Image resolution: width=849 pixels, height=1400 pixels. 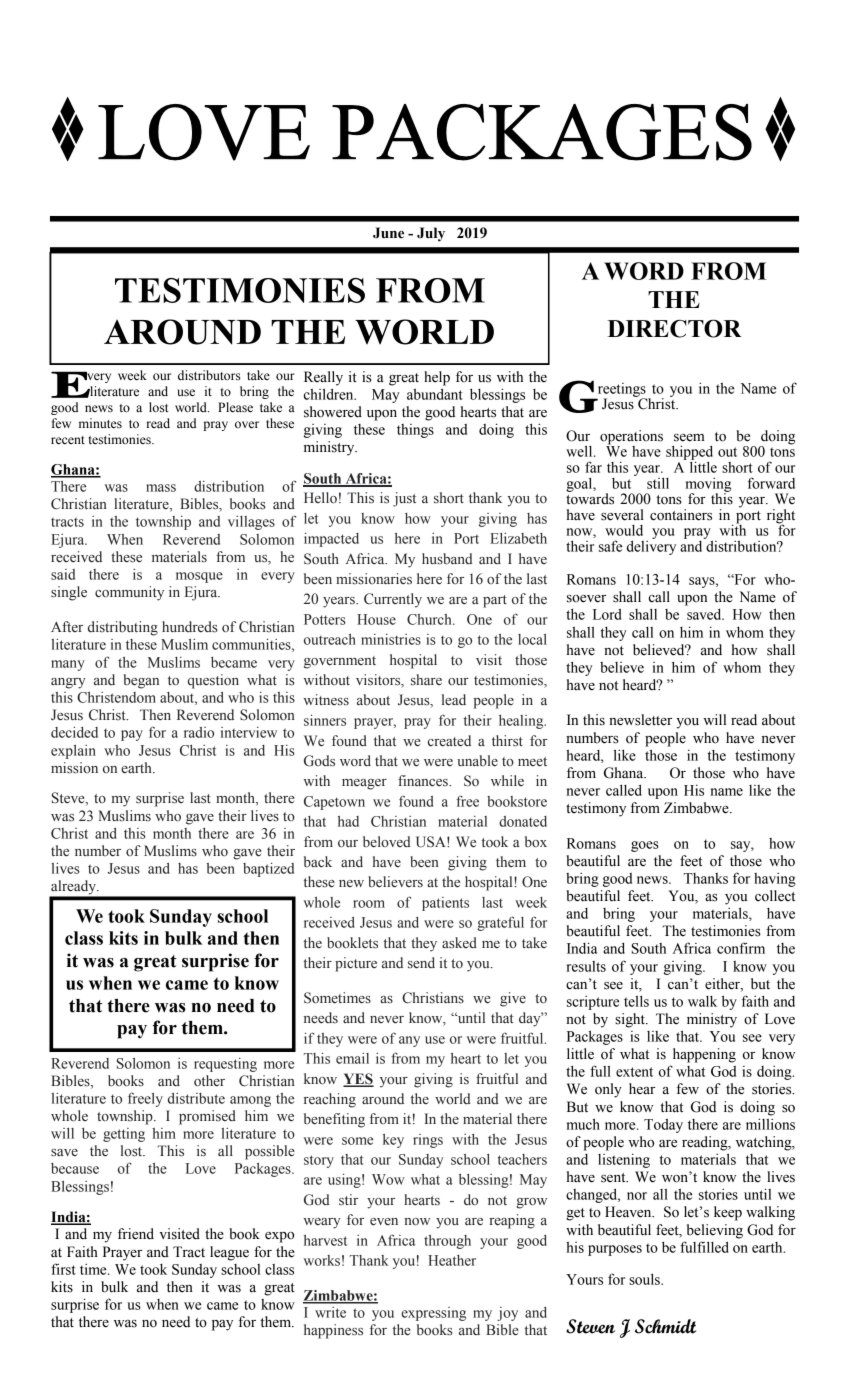 What do you see at coordinates (430, 619) in the screenshot?
I see `Church` at bounding box center [430, 619].
